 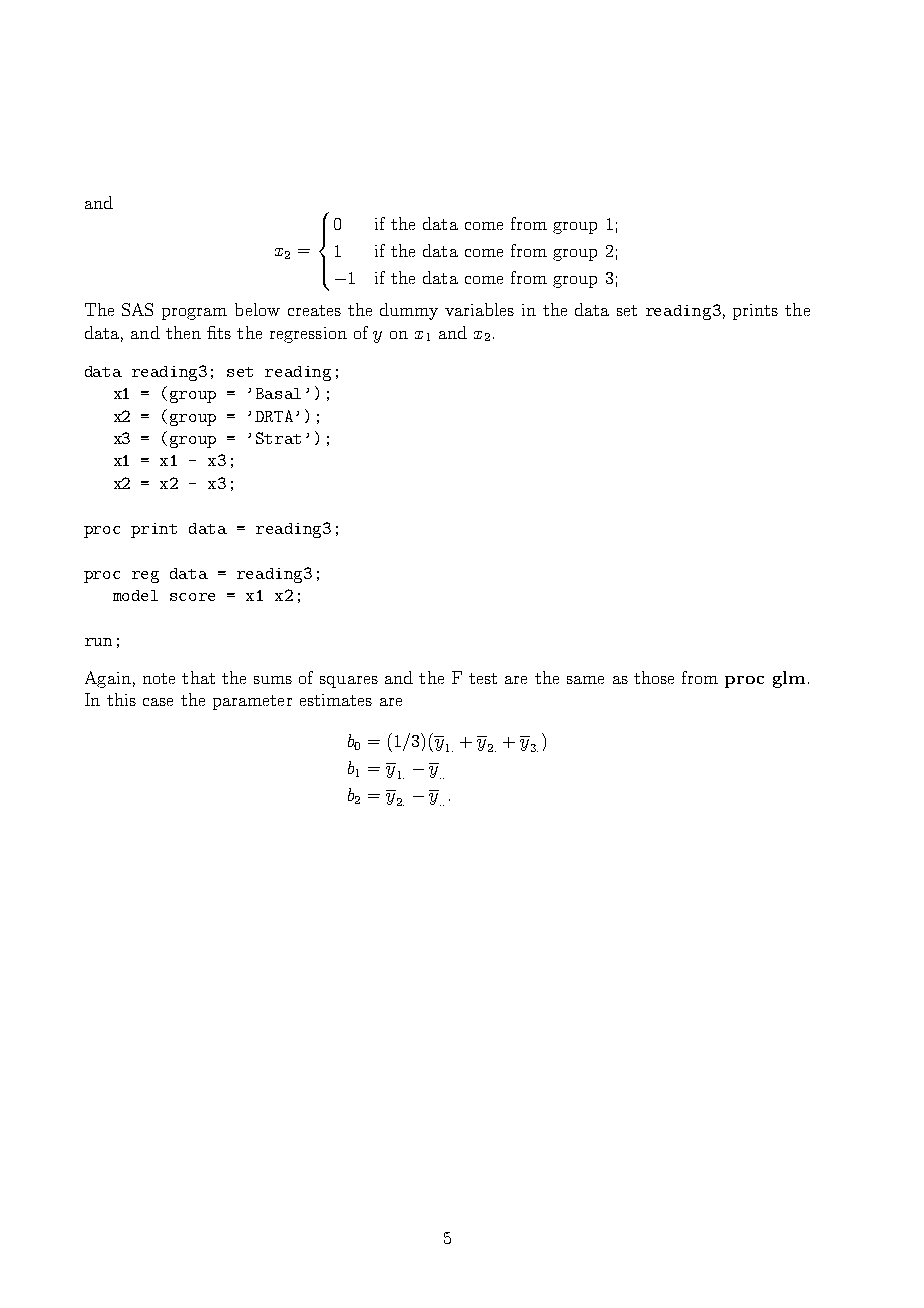 What do you see at coordinates (789, 679) in the document?
I see `glm` at bounding box center [789, 679].
